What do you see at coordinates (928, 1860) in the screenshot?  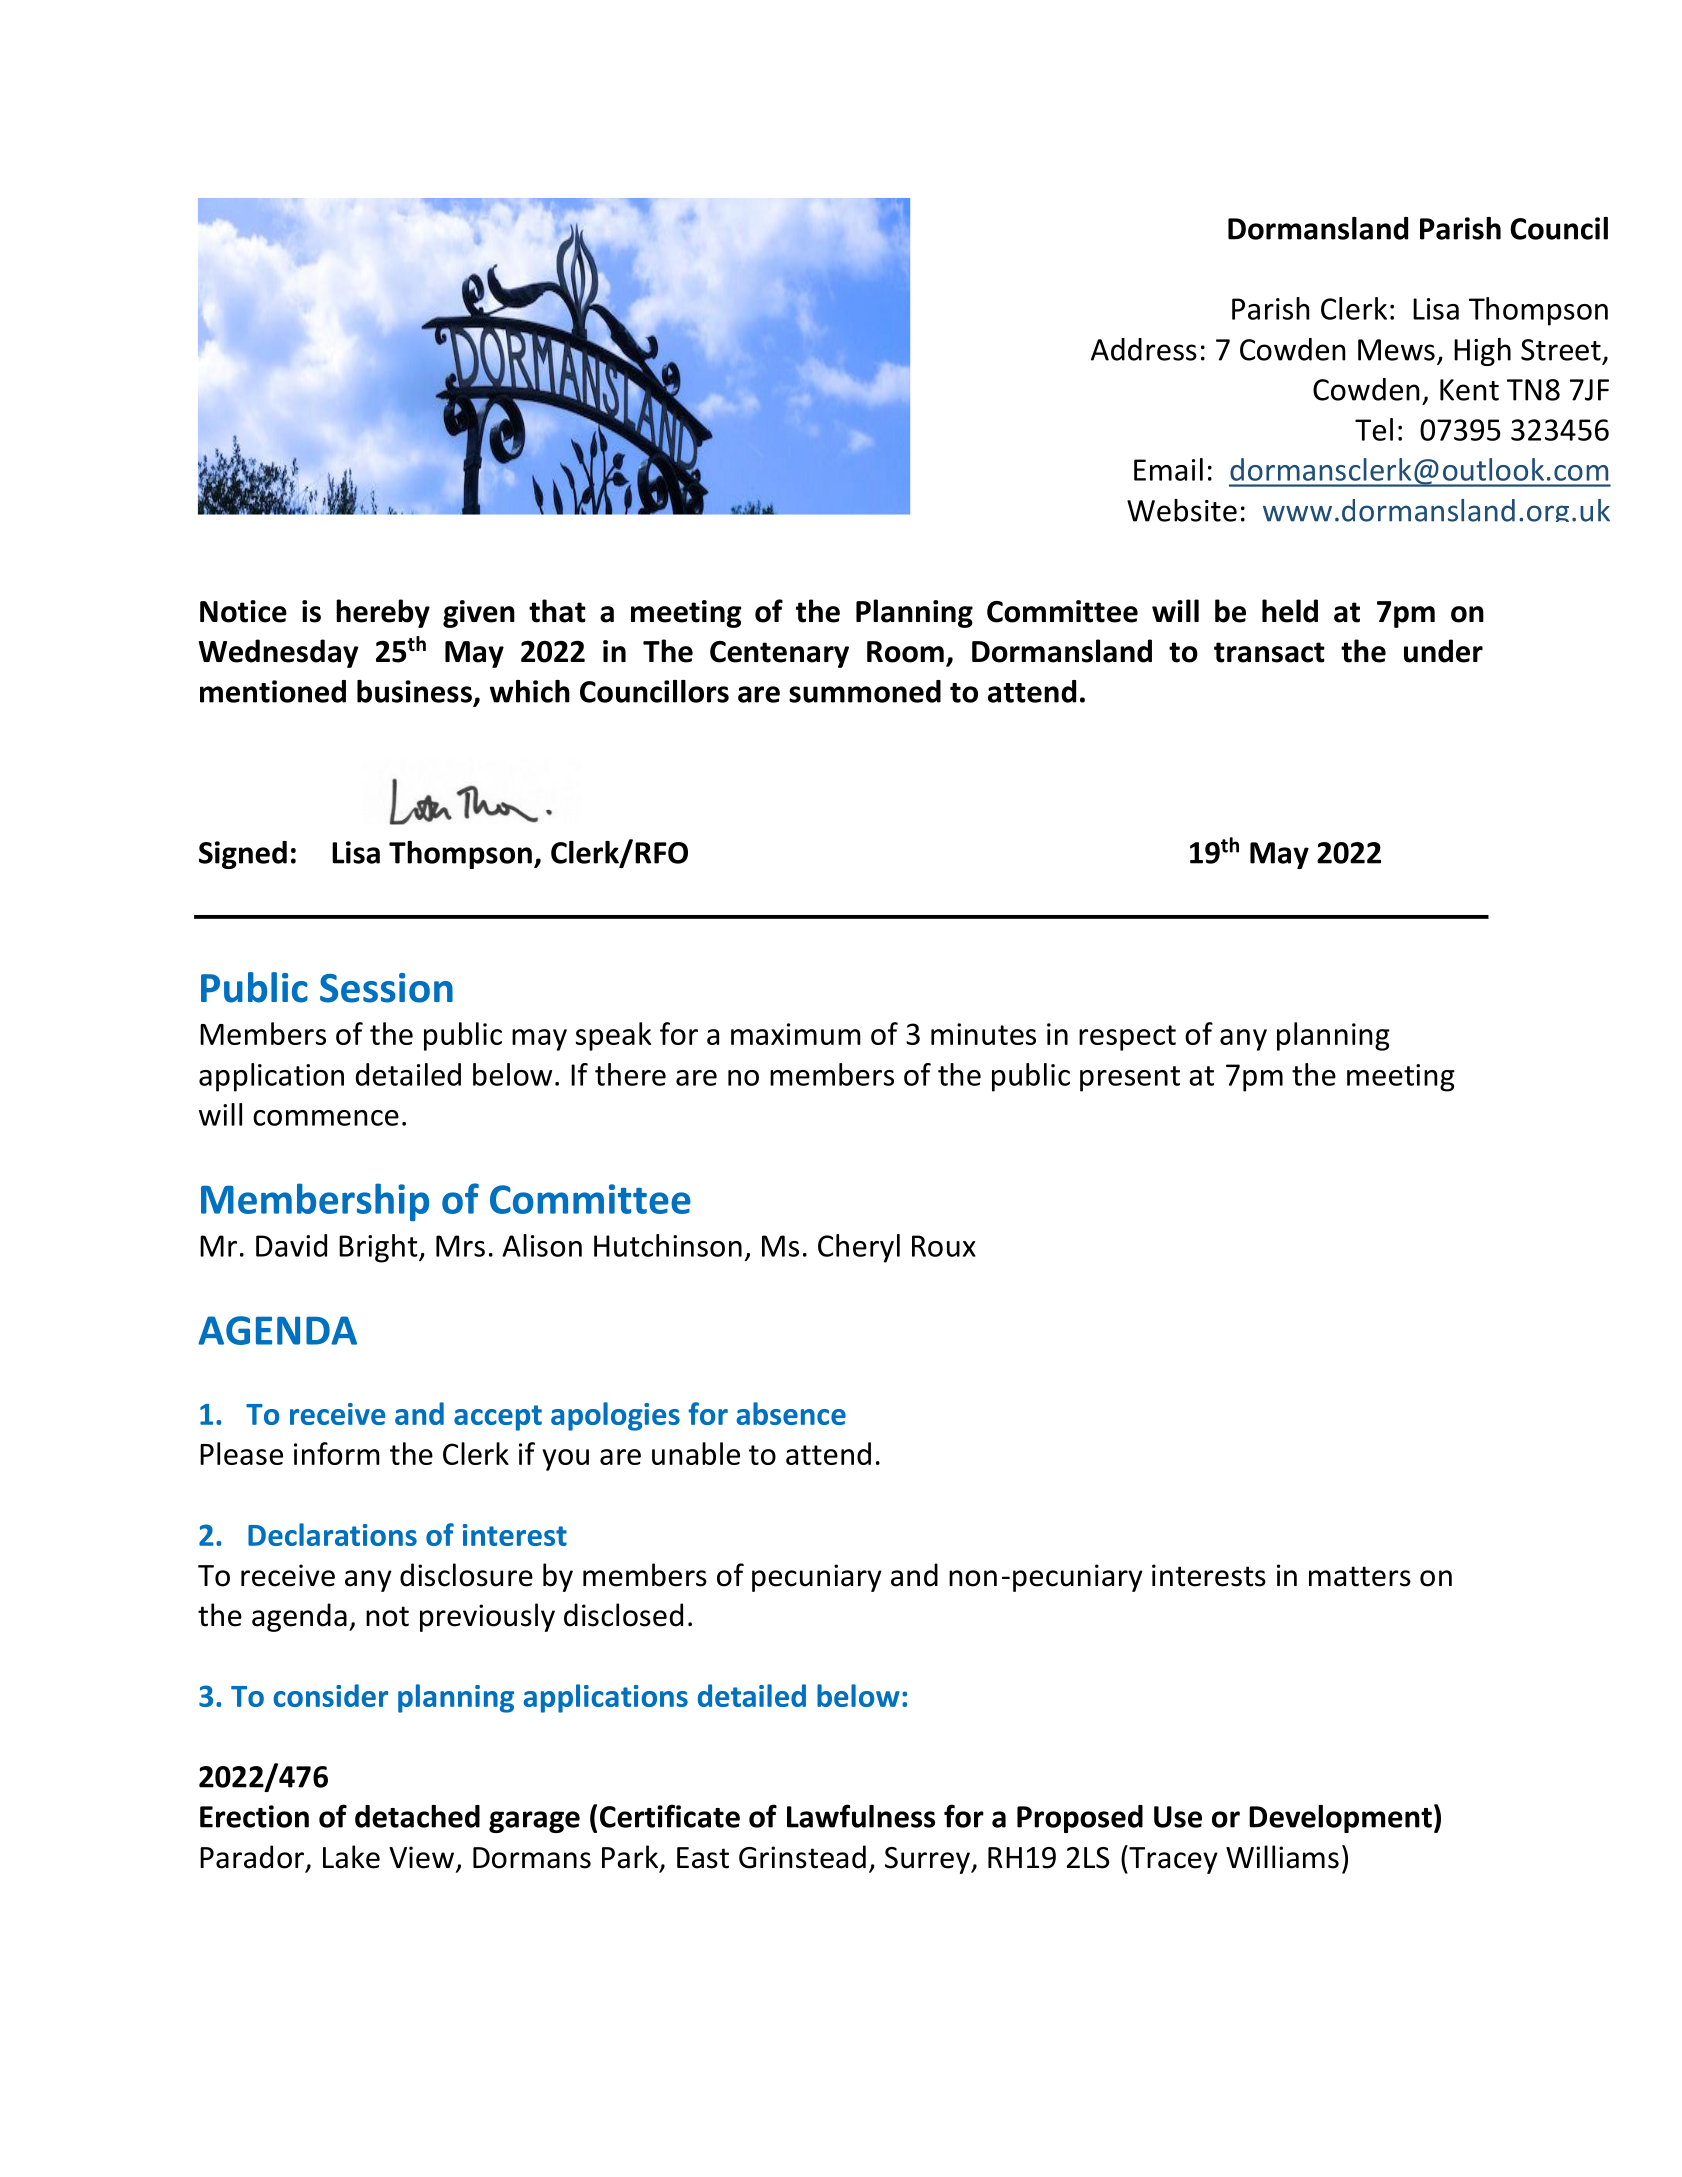 I see `Surrey` at bounding box center [928, 1860].
